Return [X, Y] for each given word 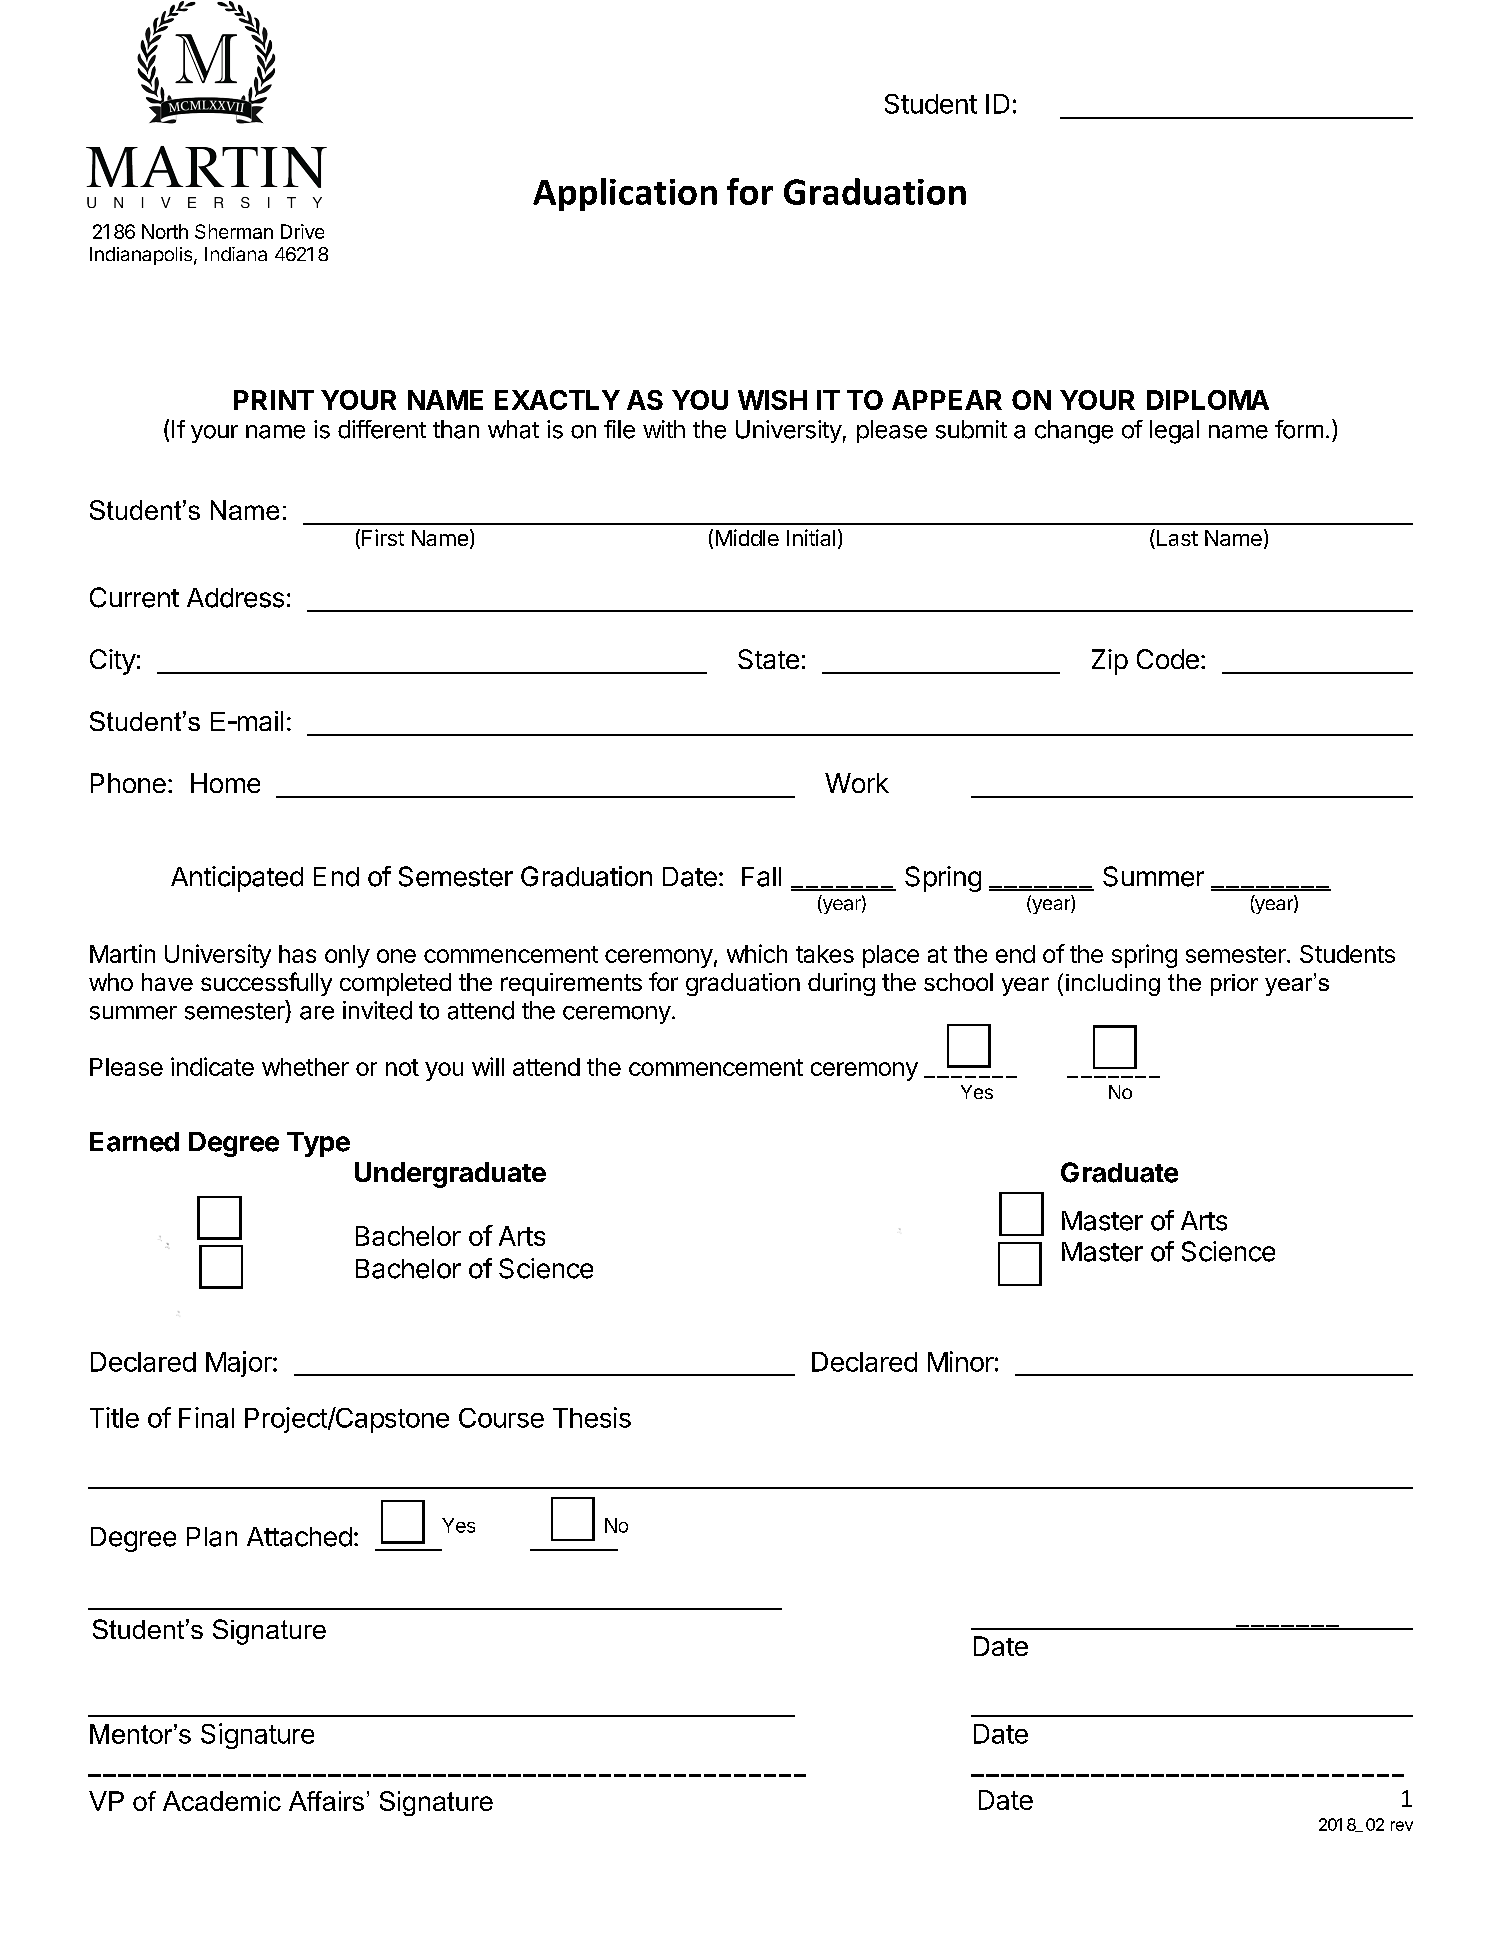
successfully [266, 984]
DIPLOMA [1208, 400]
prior [1234, 985]
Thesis [592, 1417]
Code [1168, 659]
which [757, 953]
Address [235, 598]
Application [625, 194]
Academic [222, 1801]
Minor [961, 1361]
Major [240, 1364]
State [768, 659]
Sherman [234, 231]
